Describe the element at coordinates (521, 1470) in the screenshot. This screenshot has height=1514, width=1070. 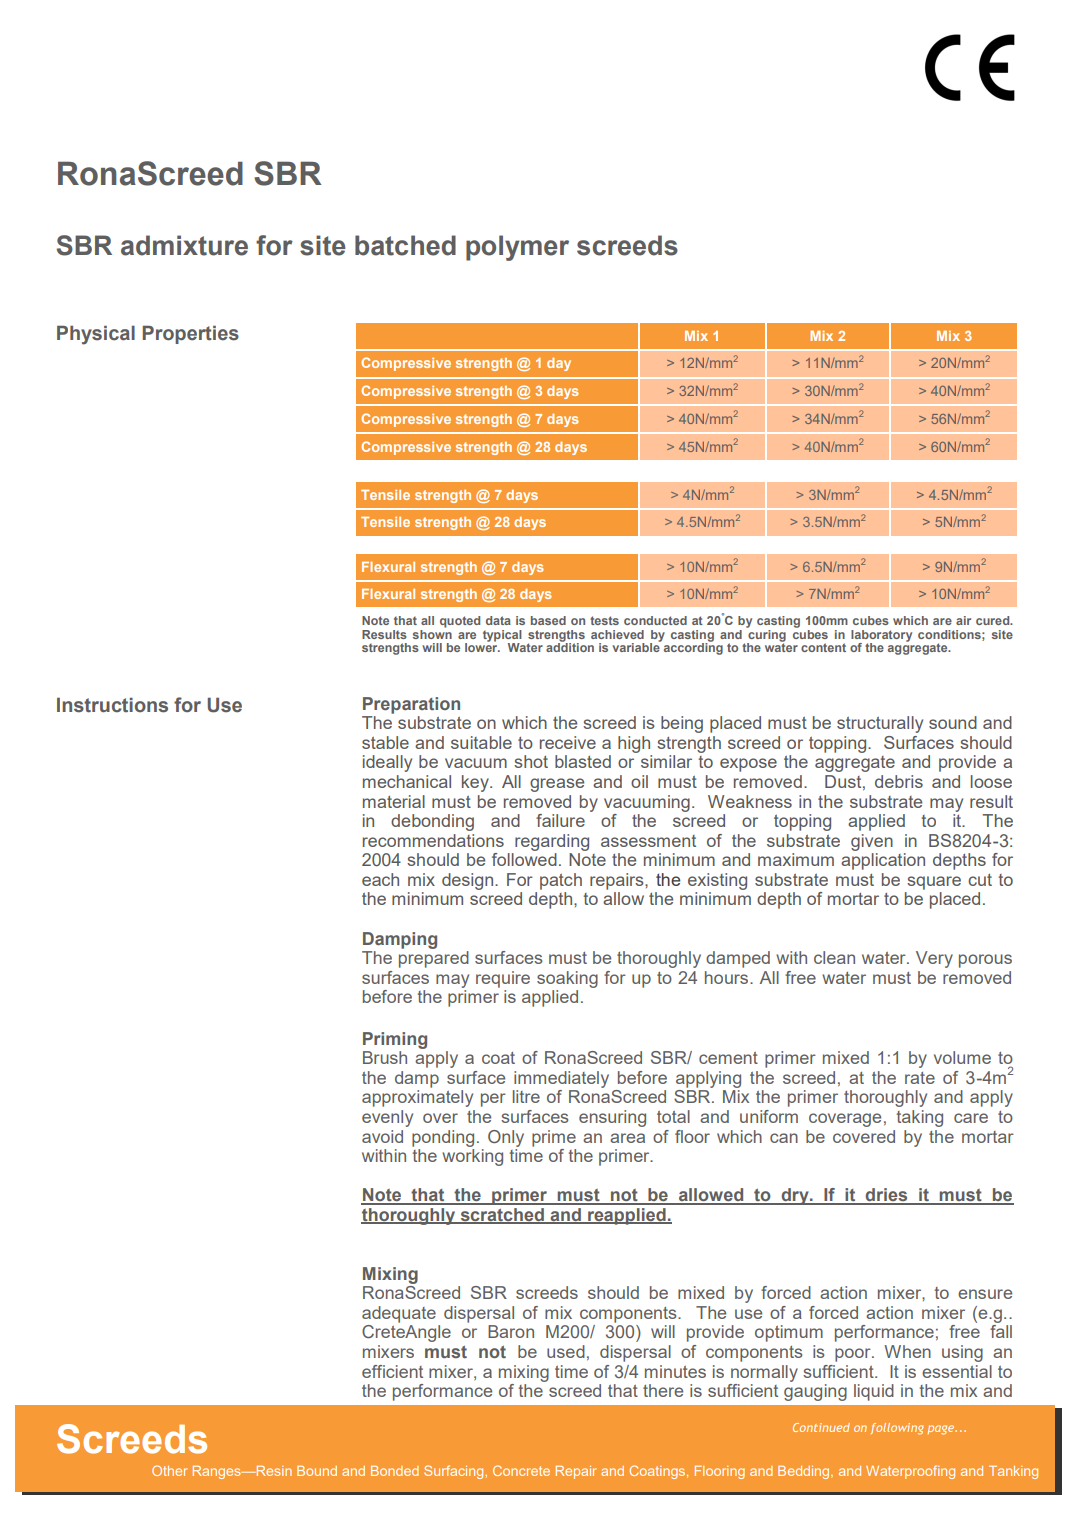
I see `Concrete` at that location.
